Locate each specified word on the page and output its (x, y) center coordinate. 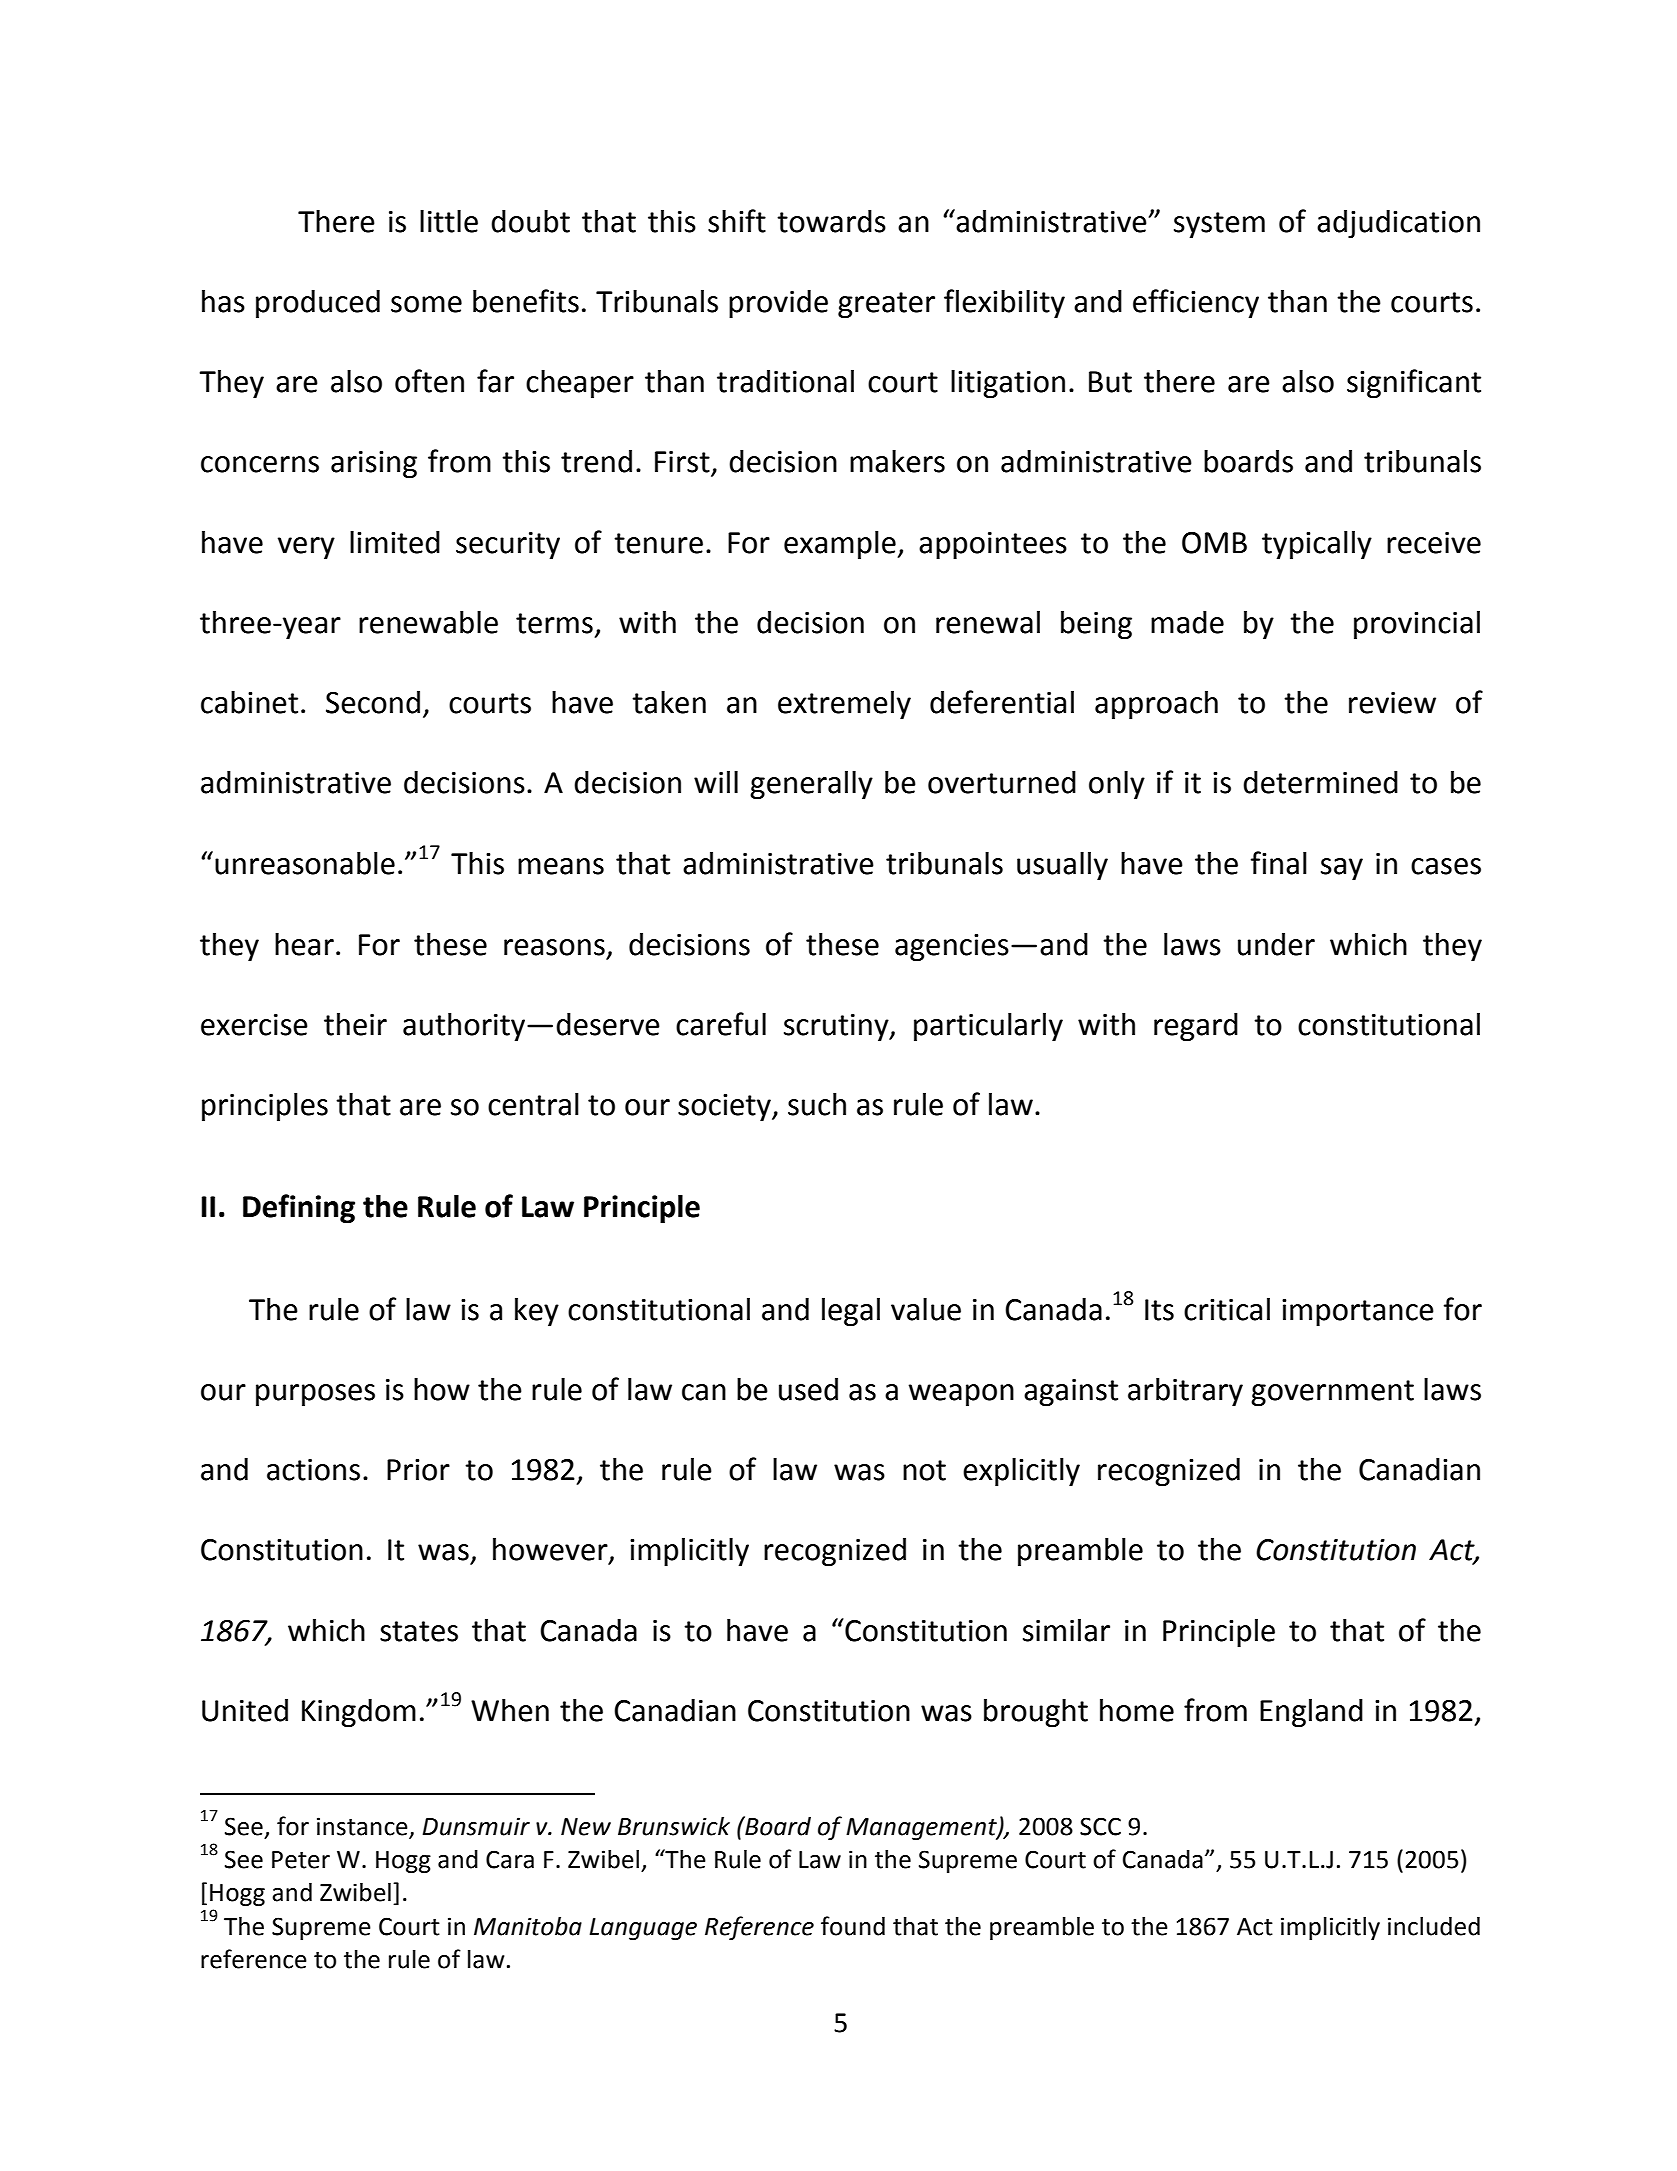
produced (318, 304)
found (853, 1926)
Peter (301, 1860)
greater (886, 305)
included (1434, 1926)
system (1219, 225)
